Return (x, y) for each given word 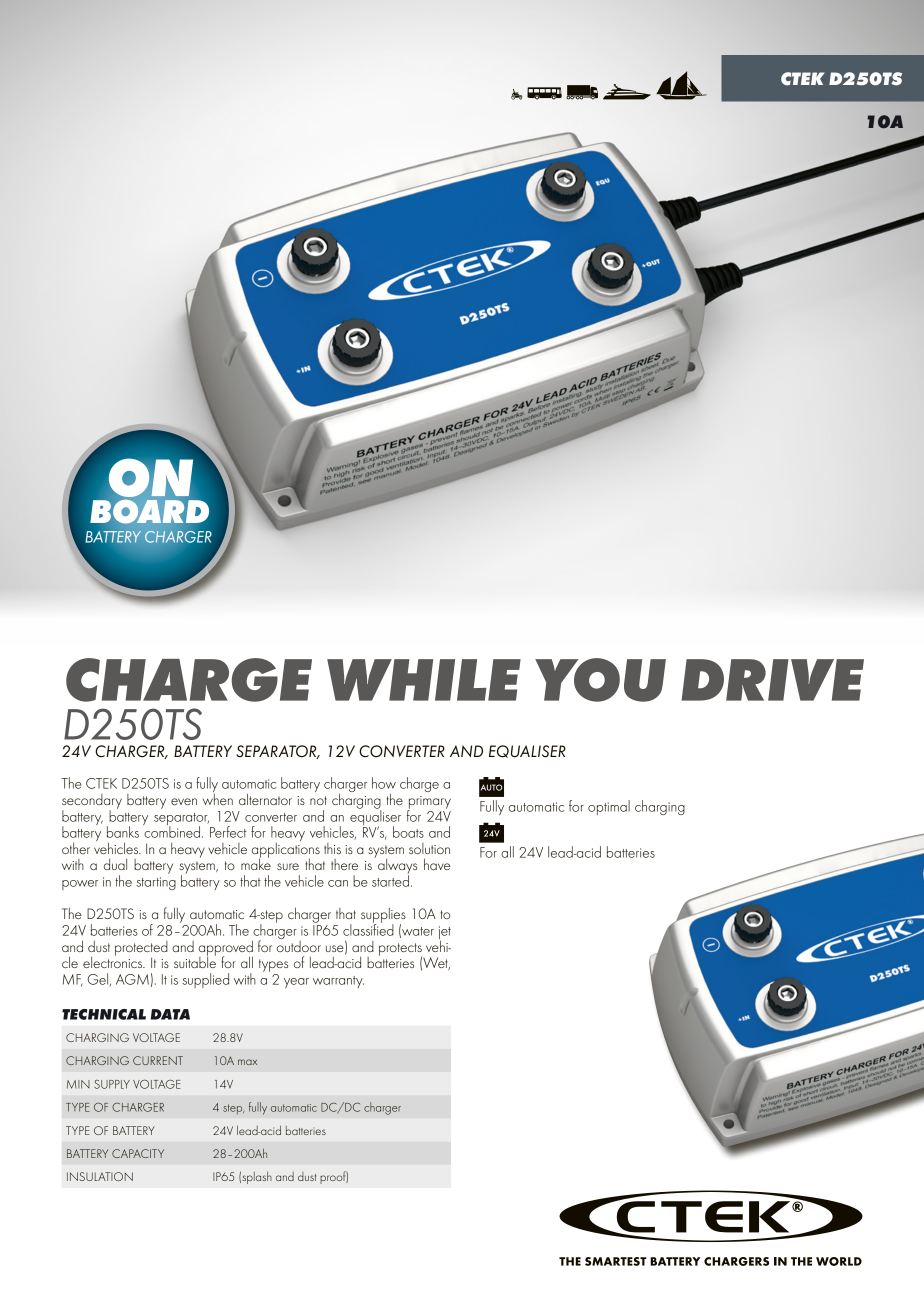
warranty (338, 982)
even (184, 801)
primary (429, 803)
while (424, 680)
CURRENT (158, 1060)
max (247, 1062)
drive (772, 680)
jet (445, 934)
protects (401, 950)
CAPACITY (138, 1153)
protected (141, 949)
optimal (609, 807)
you (600, 680)
